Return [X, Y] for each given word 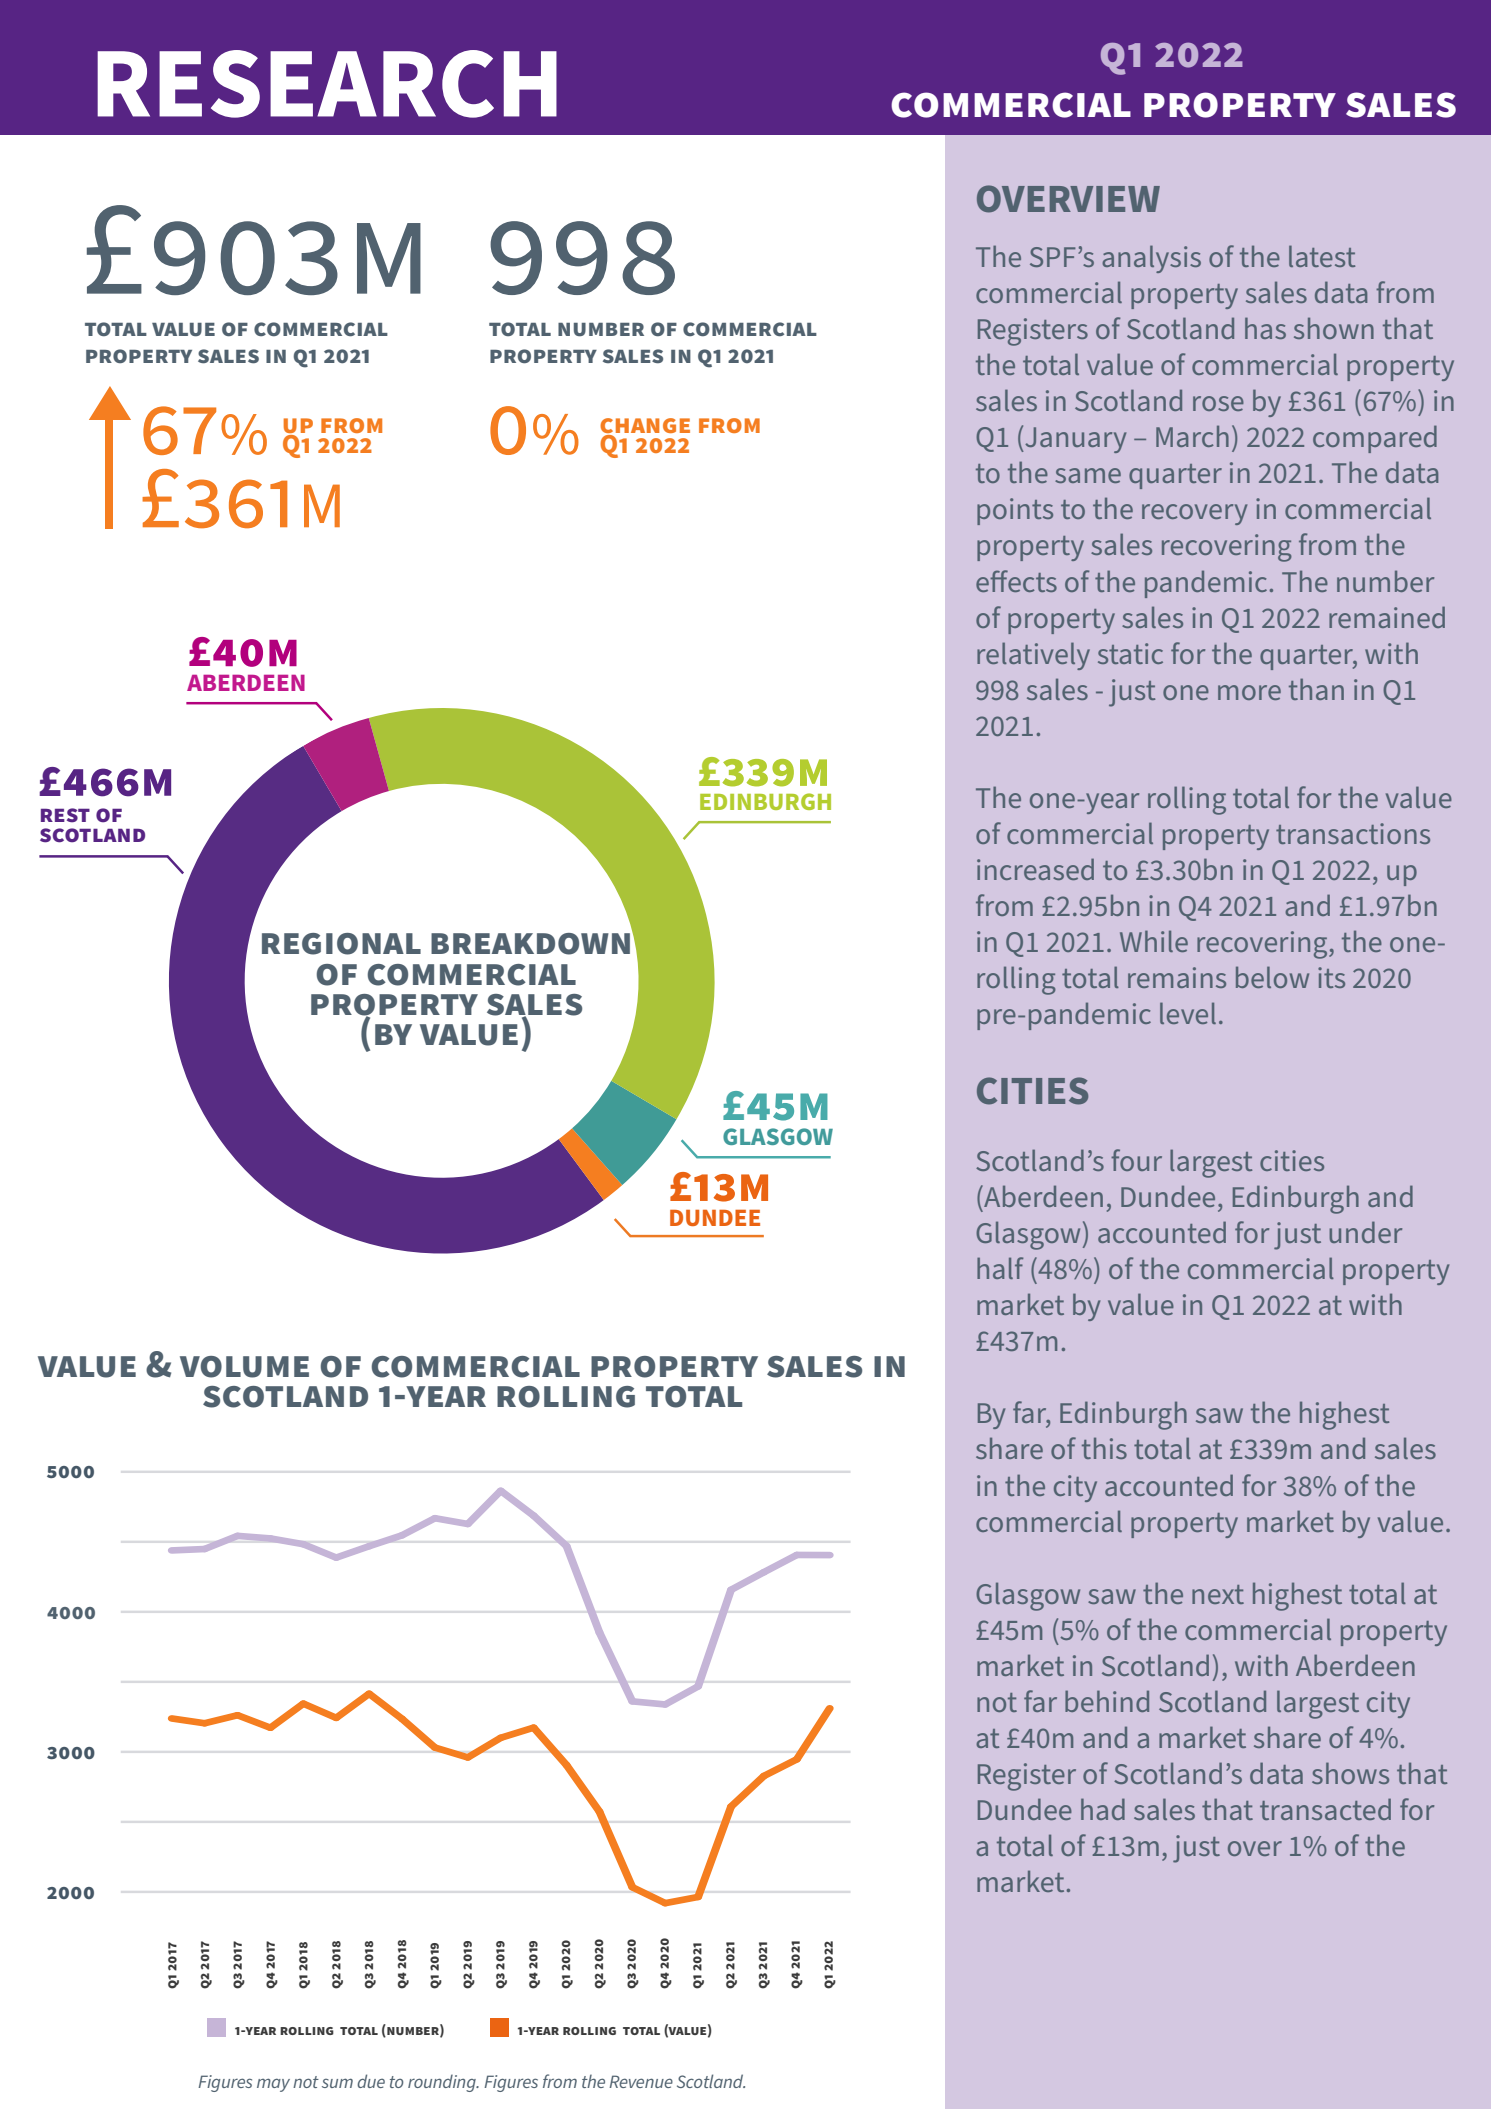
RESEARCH [327, 84]
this [1104, 1448]
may [273, 2085]
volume [244, 1367]
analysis [1151, 259]
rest [65, 815]
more [1249, 692]
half [1000, 1268]
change [645, 427]
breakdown [532, 943]
